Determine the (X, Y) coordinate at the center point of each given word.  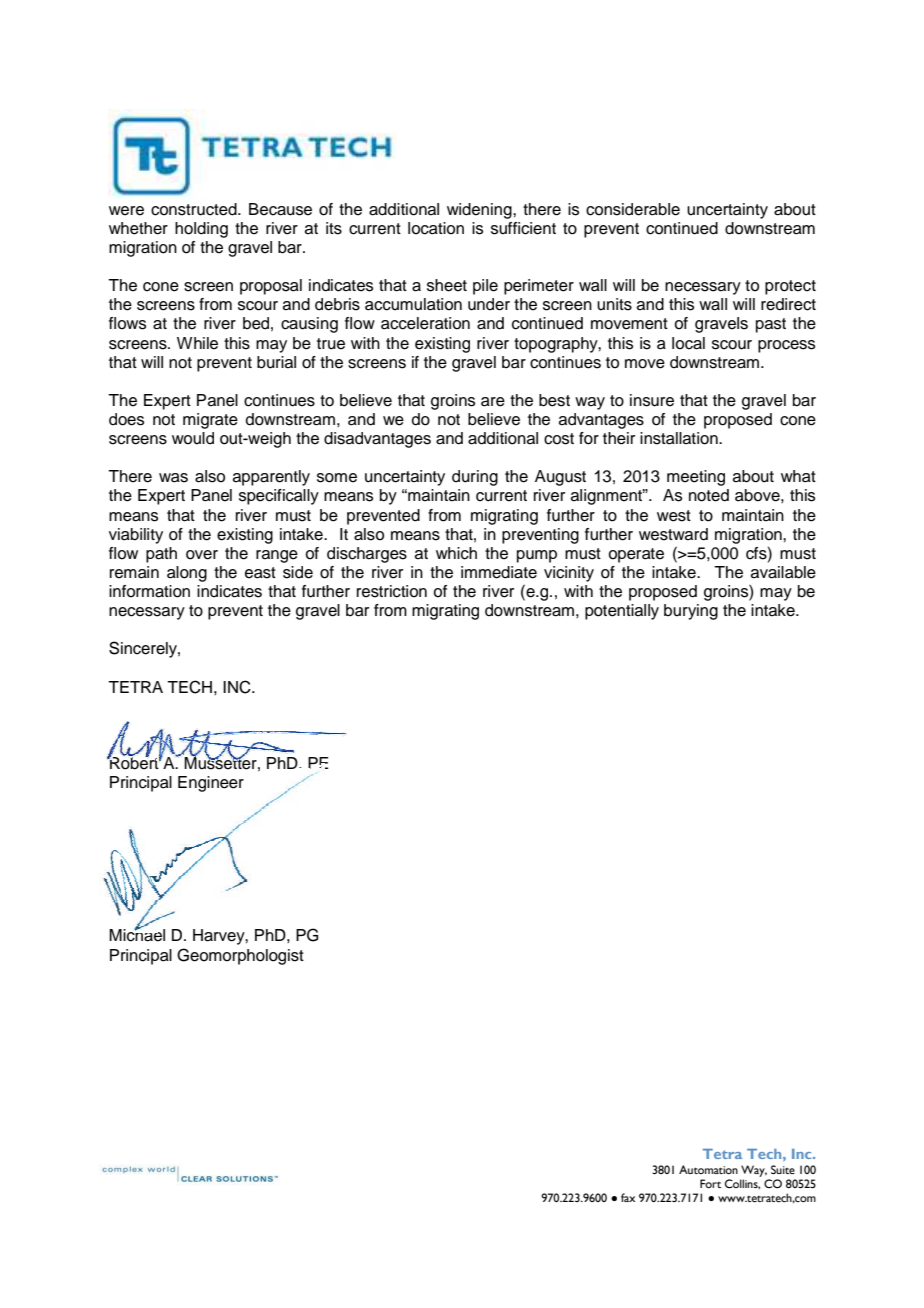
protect (790, 287)
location (436, 228)
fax (628, 1197)
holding (201, 230)
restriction (392, 591)
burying (691, 612)
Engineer (211, 784)
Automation (708, 1169)
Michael (137, 934)
